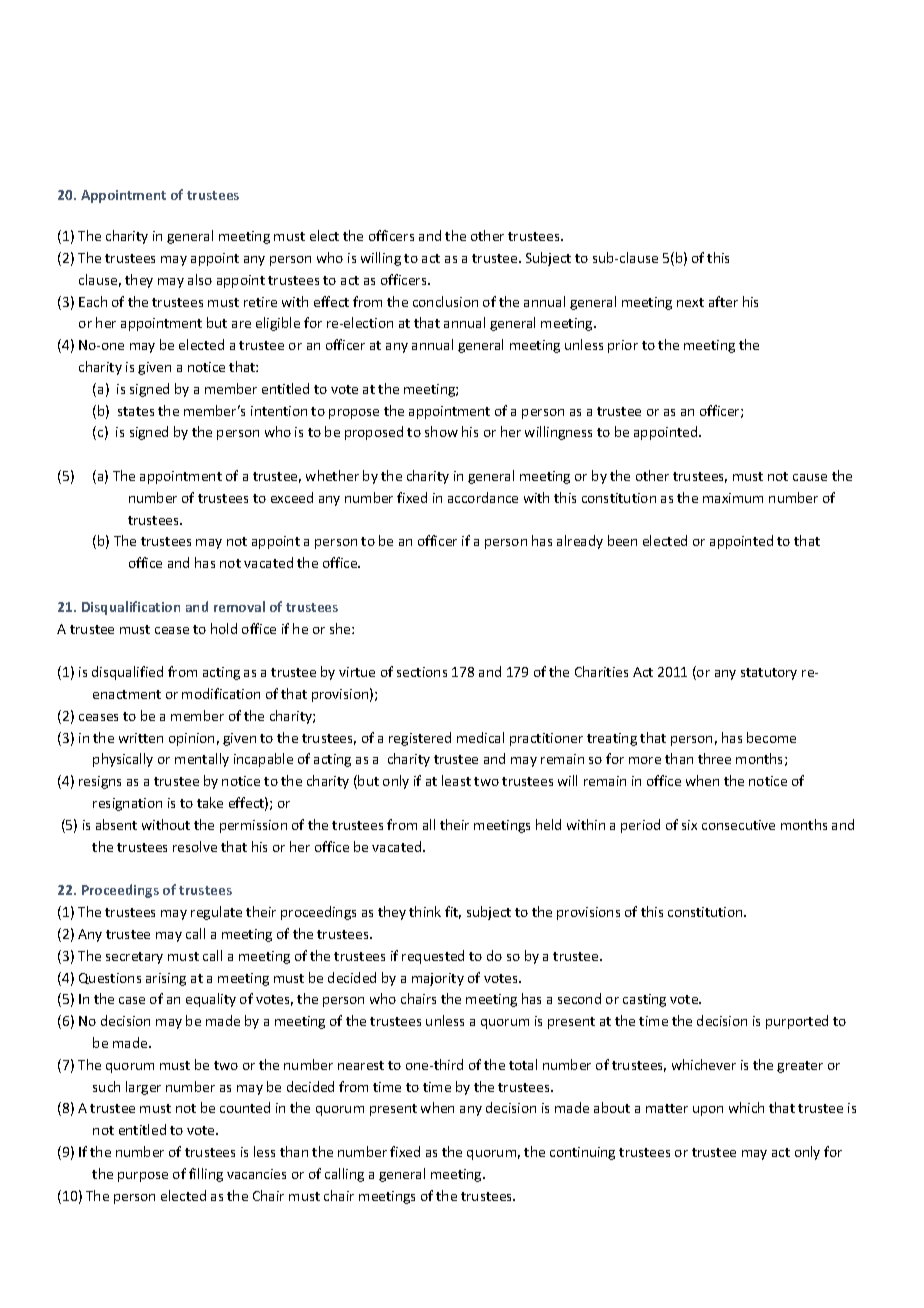 The image size is (924, 1308). Describe the element at coordinates (445, 301) in the screenshot. I see `conclusion` at that location.
